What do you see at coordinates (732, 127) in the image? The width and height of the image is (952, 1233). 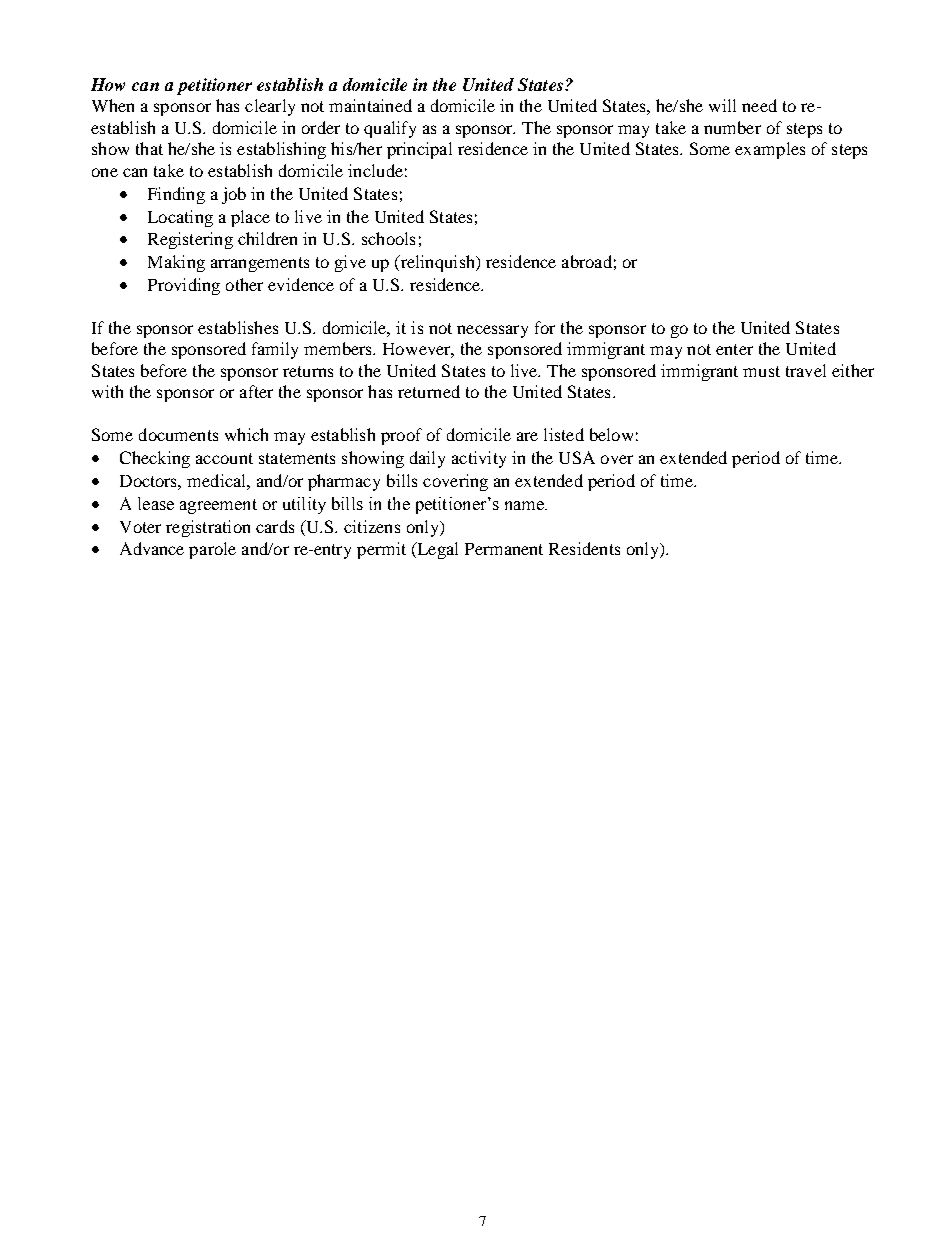 I see `number` at bounding box center [732, 127].
